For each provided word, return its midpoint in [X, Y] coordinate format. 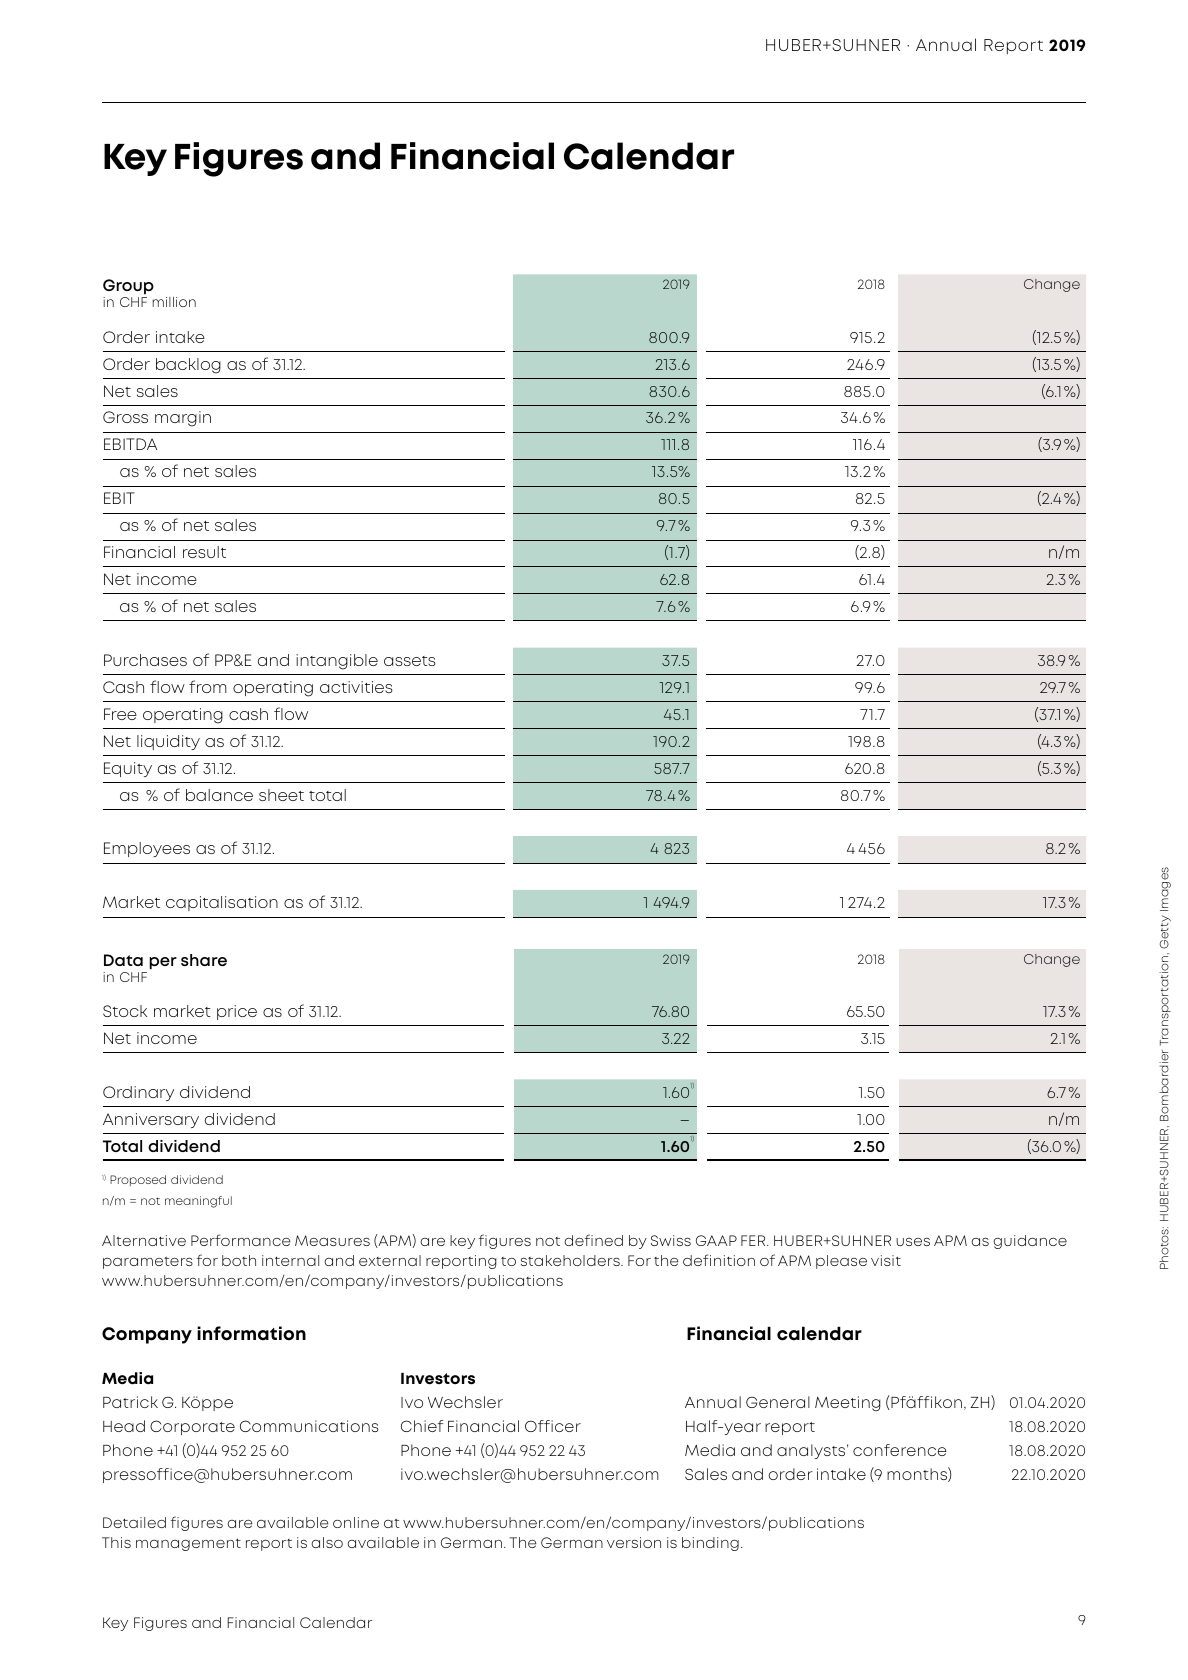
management [188, 1544]
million [174, 302]
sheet [281, 795]
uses [913, 1241]
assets [410, 661]
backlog [188, 366]
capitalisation [222, 903]
